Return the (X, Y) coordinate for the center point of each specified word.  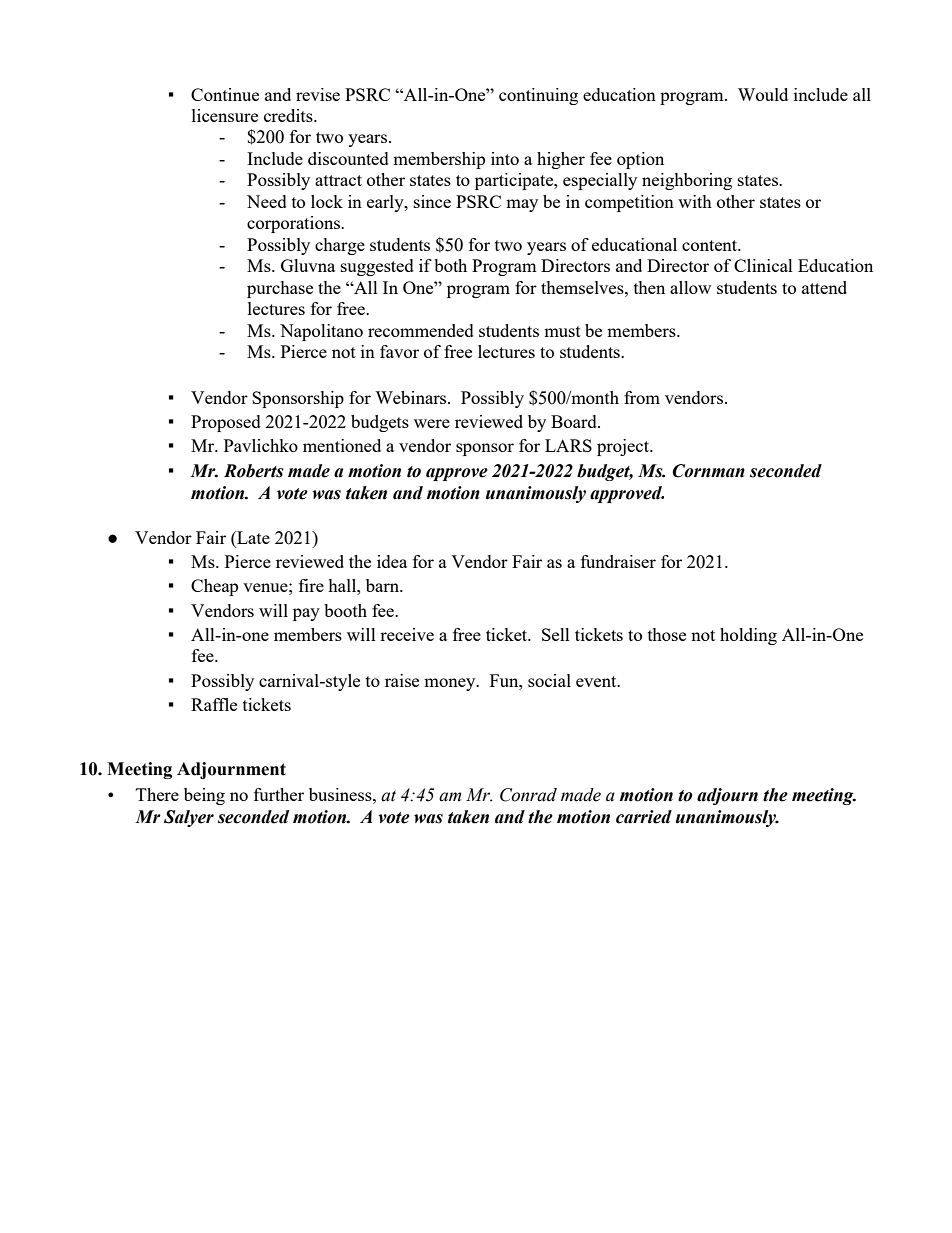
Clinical (763, 265)
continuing (538, 96)
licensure (225, 115)
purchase (280, 289)
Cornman (708, 471)
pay (306, 614)
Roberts (254, 471)
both (450, 265)
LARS (568, 445)
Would (763, 94)
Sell (556, 634)
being (204, 796)
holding (748, 636)
